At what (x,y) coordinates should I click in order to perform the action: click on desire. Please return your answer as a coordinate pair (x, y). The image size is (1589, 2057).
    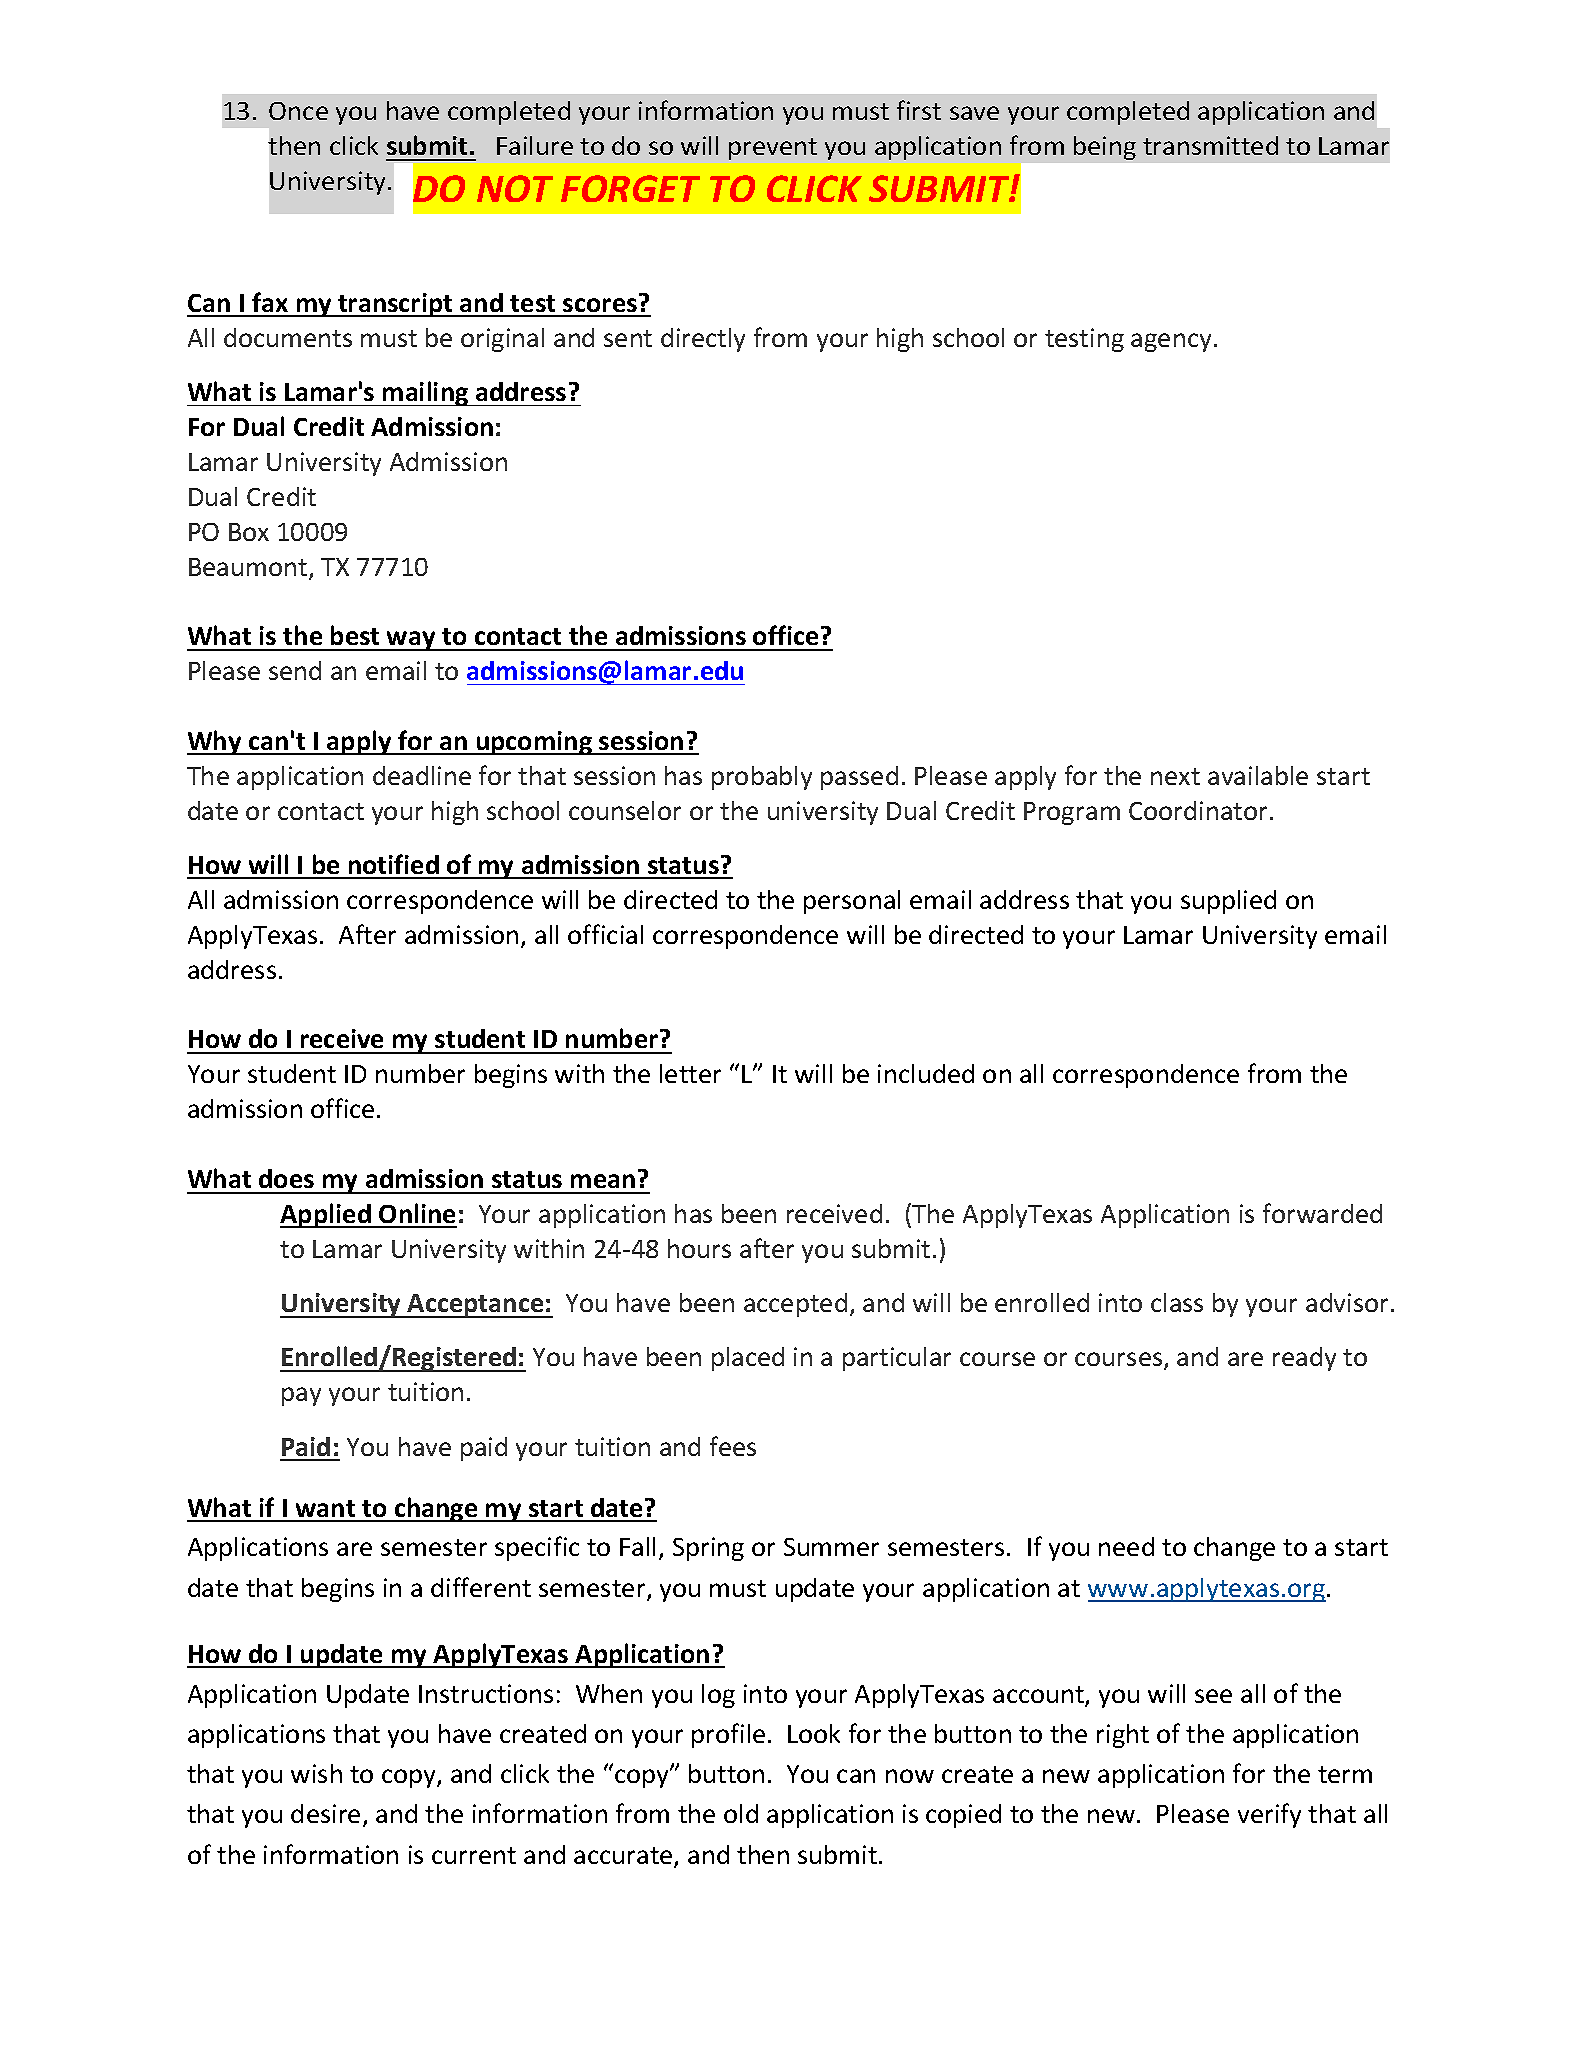
    Looking at the image, I should click on (325, 1813).
